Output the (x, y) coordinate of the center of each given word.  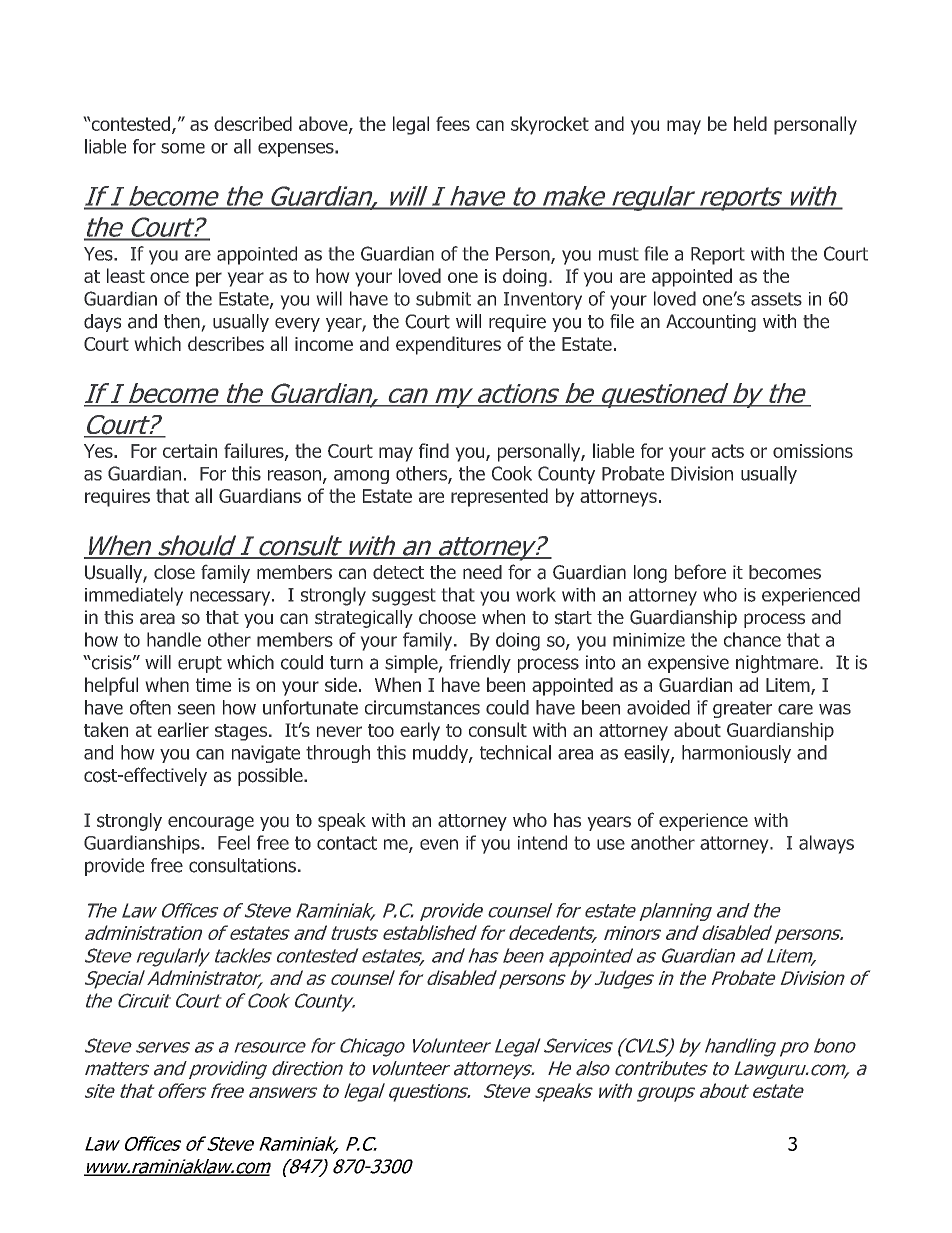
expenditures (448, 345)
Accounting (711, 323)
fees (453, 123)
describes (226, 343)
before (700, 572)
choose (447, 617)
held (750, 123)
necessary (231, 598)
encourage (211, 823)
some (183, 148)
